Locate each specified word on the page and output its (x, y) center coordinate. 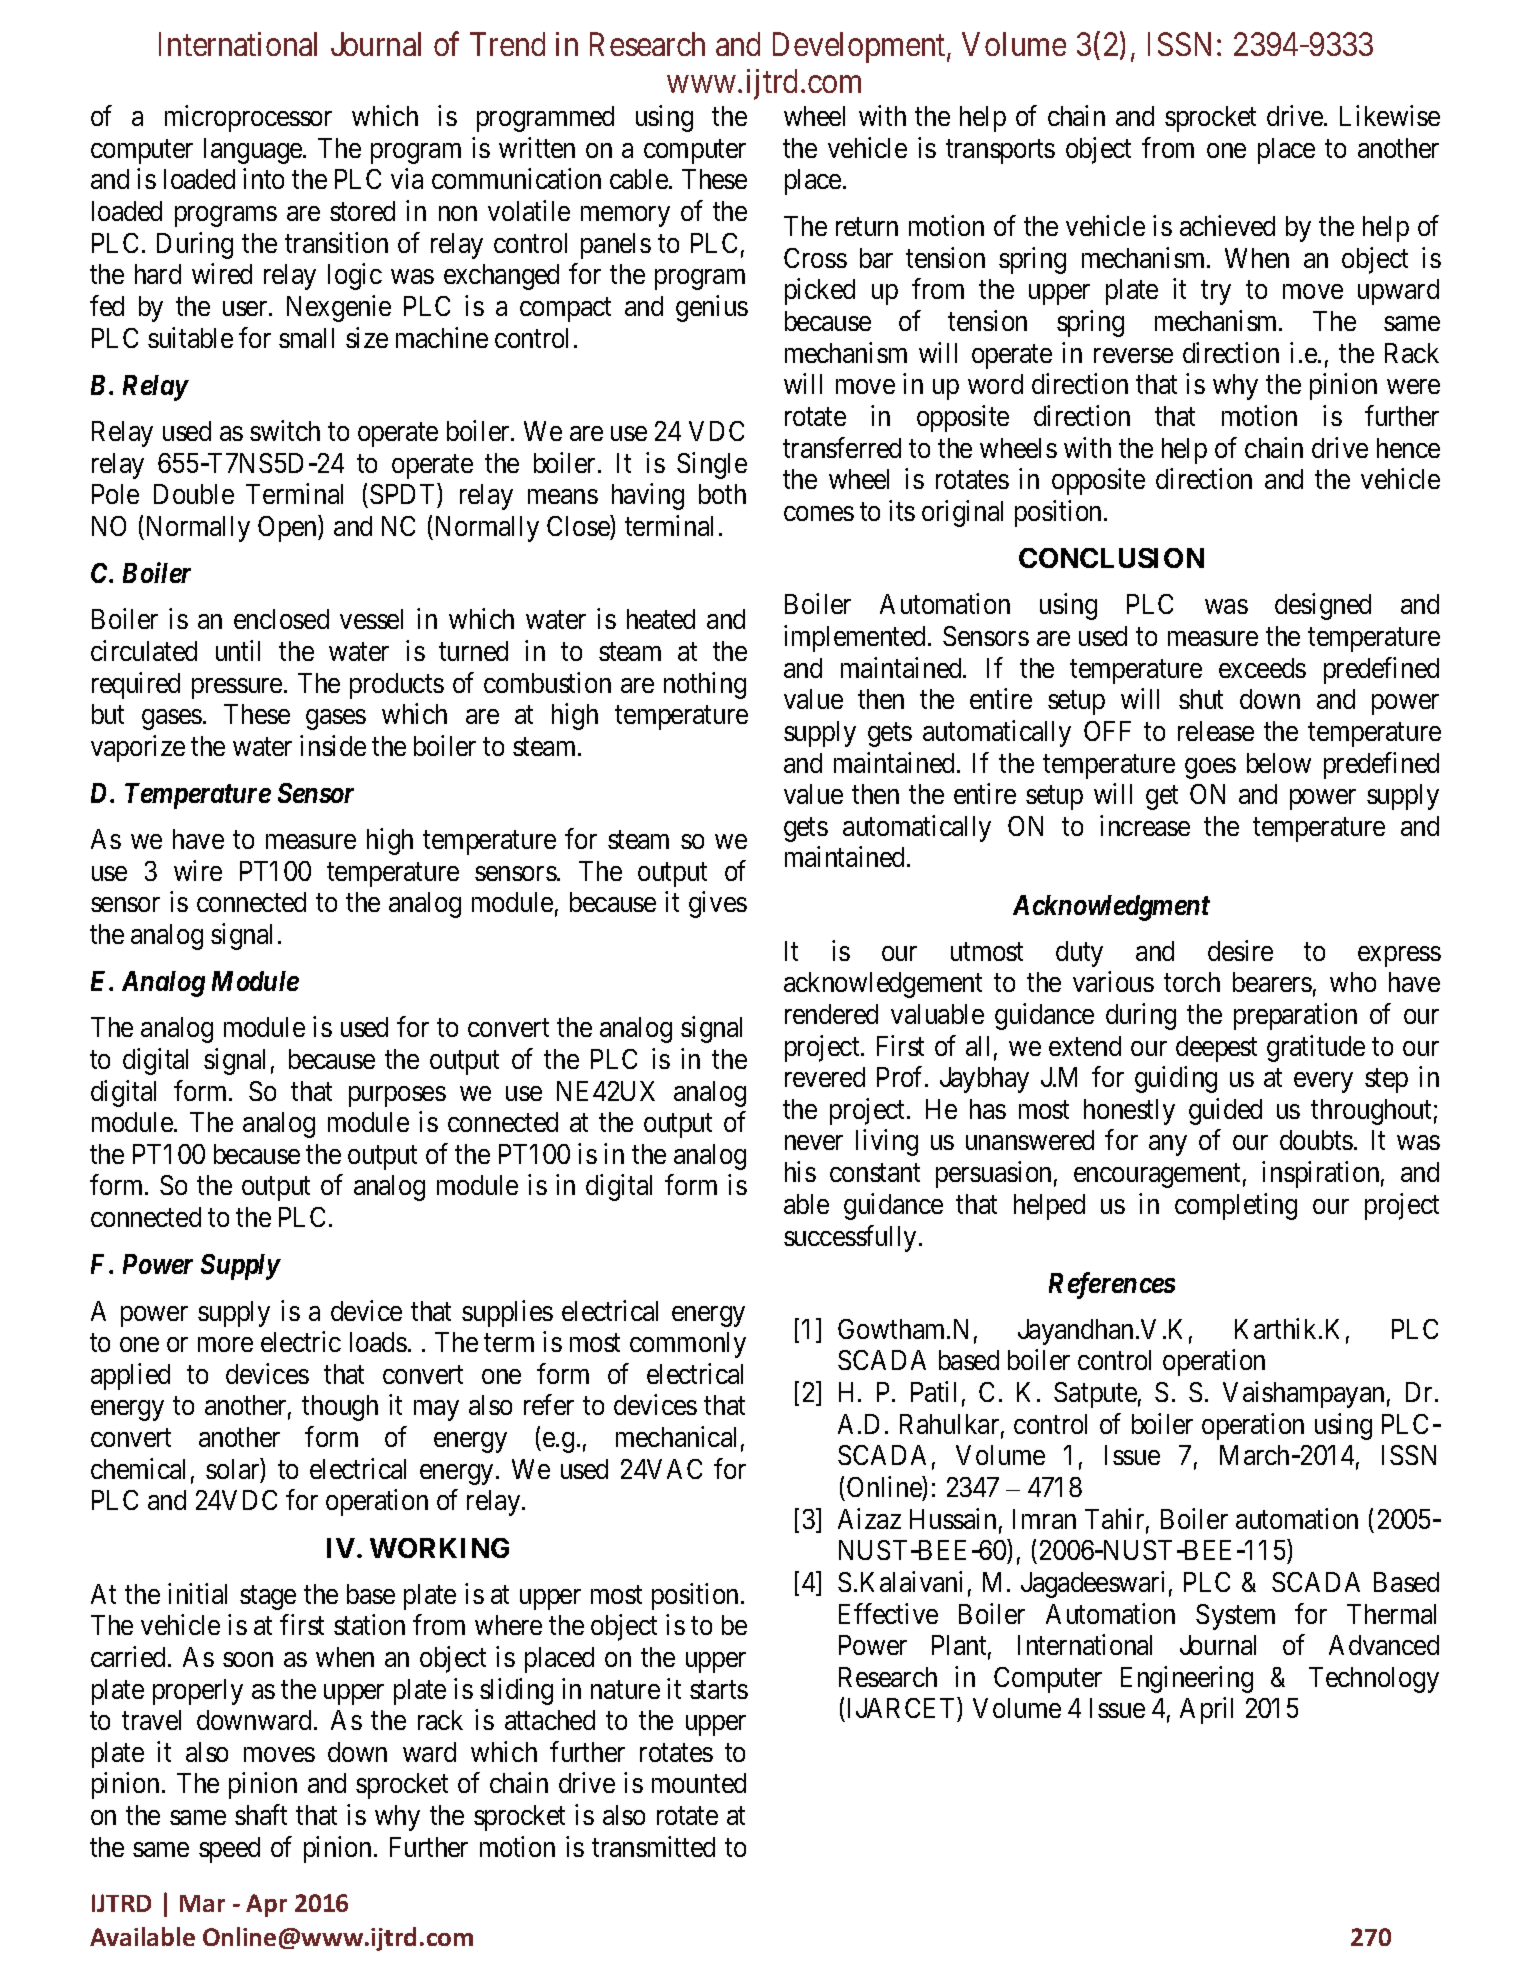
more (225, 1344)
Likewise (1390, 115)
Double (194, 494)
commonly (688, 1345)
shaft (261, 1814)
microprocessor (248, 118)
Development (860, 47)
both (722, 494)
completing (1236, 1206)
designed (1323, 606)
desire (1240, 950)
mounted (699, 1783)
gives (718, 905)
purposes (397, 1096)
